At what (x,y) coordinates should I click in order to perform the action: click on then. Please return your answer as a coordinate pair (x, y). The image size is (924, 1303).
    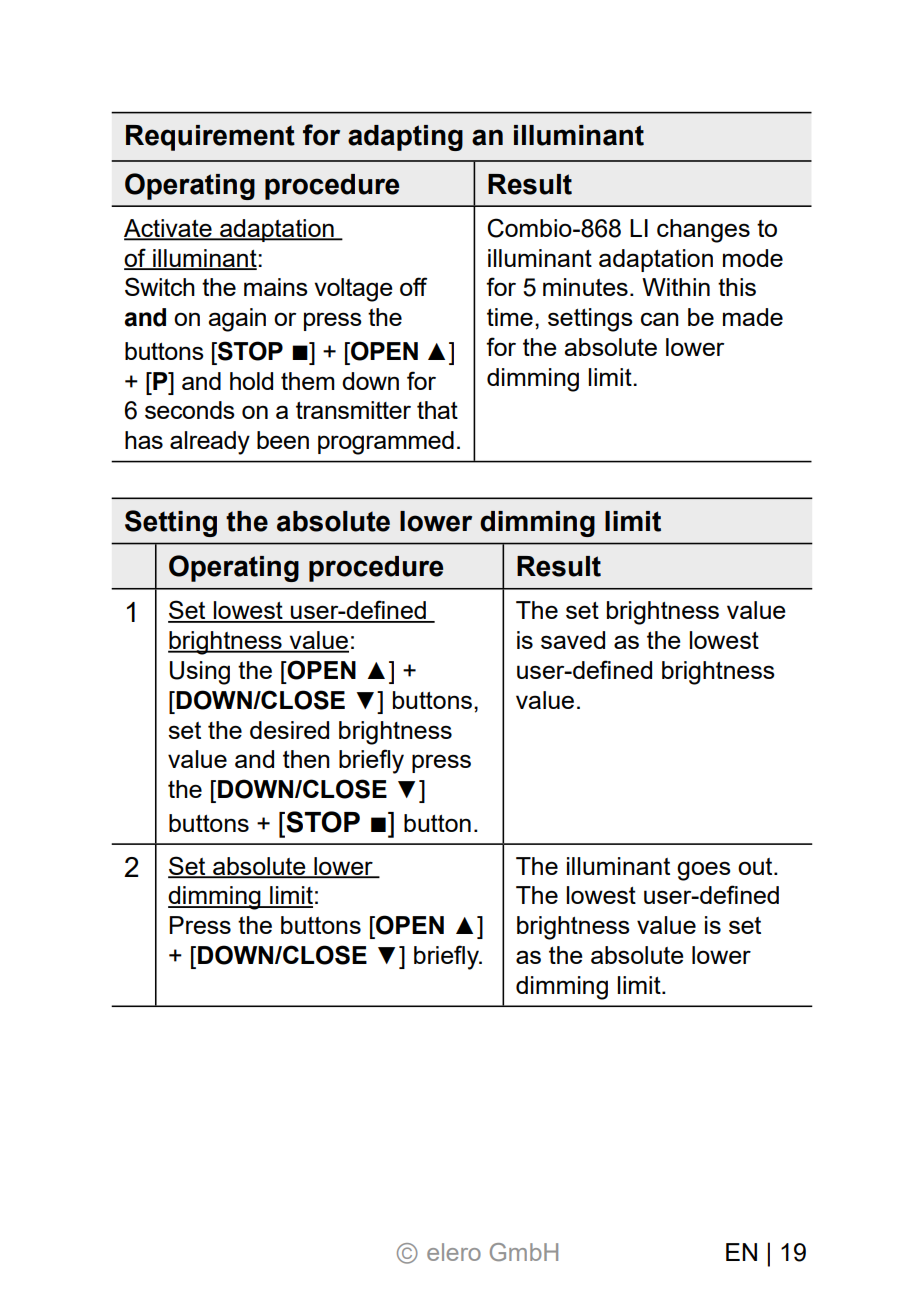
    Looking at the image, I should click on (306, 759).
